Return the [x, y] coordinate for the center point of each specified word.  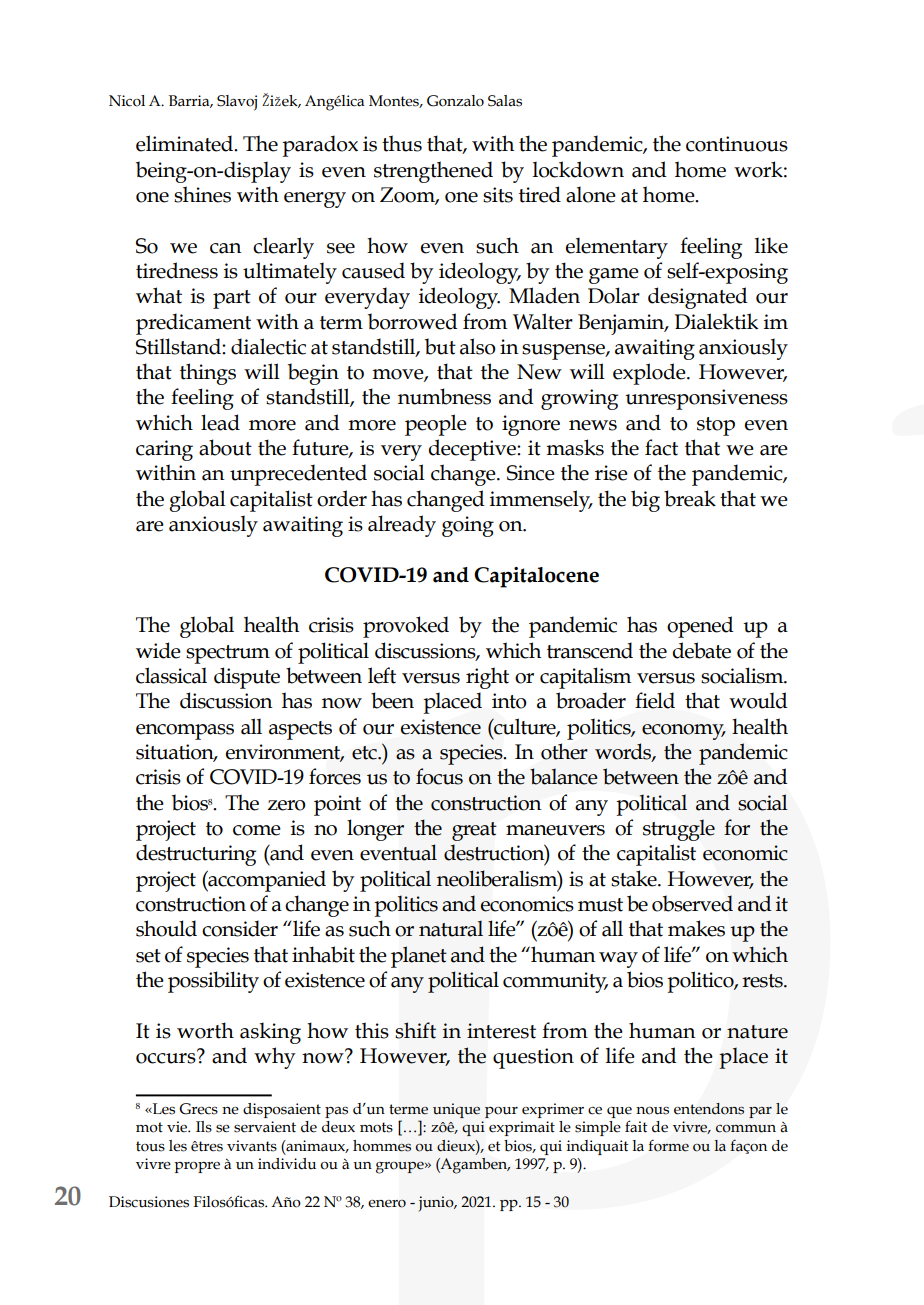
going [468, 526]
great [474, 831]
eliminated [186, 143]
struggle [679, 830]
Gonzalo [455, 101]
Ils [204, 1127]
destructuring [196, 855]
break [690, 498]
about [225, 447]
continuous [737, 144]
